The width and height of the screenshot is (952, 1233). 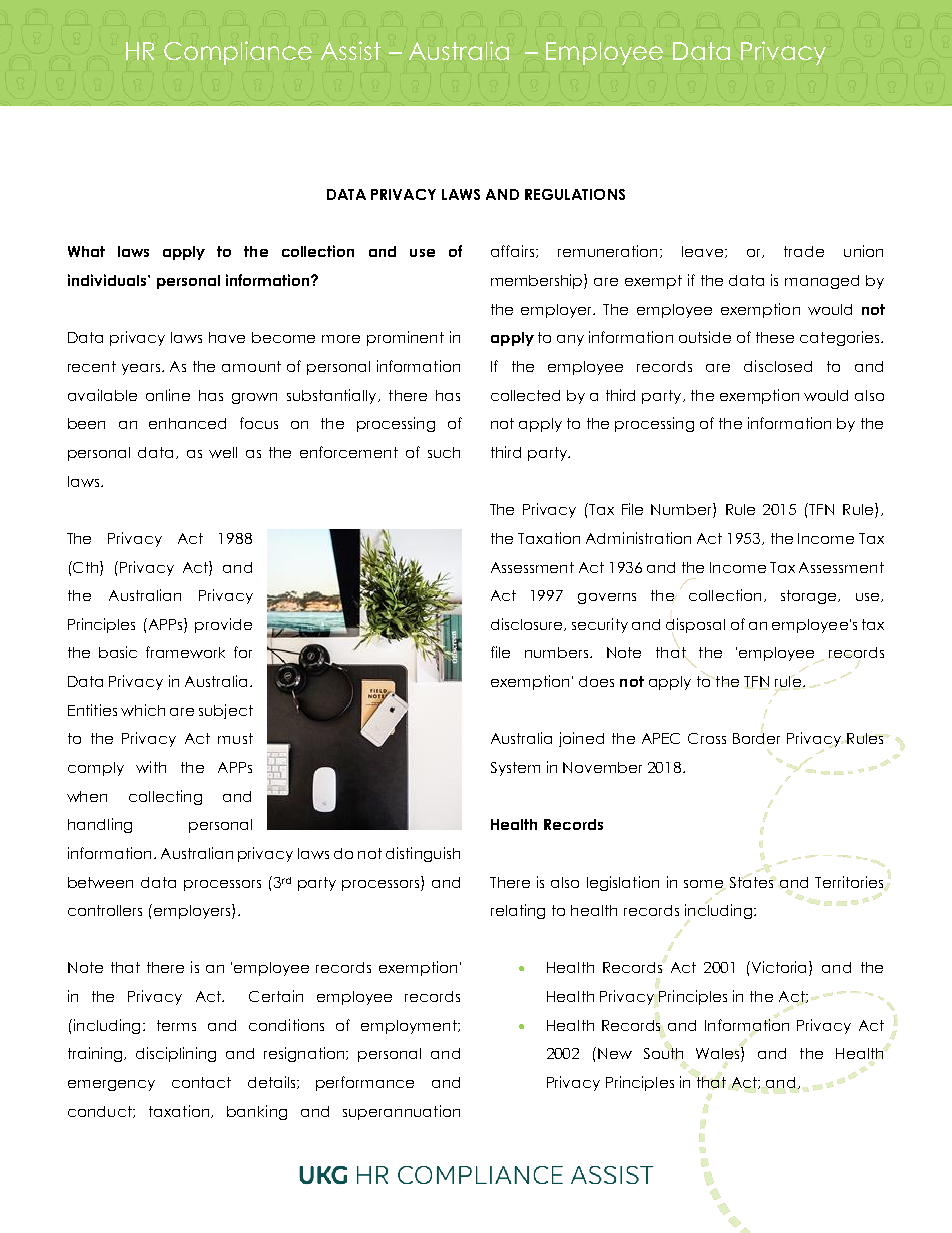 What do you see at coordinates (804, 251) in the screenshot?
I see `trade` at bounding box center [804, 251].
